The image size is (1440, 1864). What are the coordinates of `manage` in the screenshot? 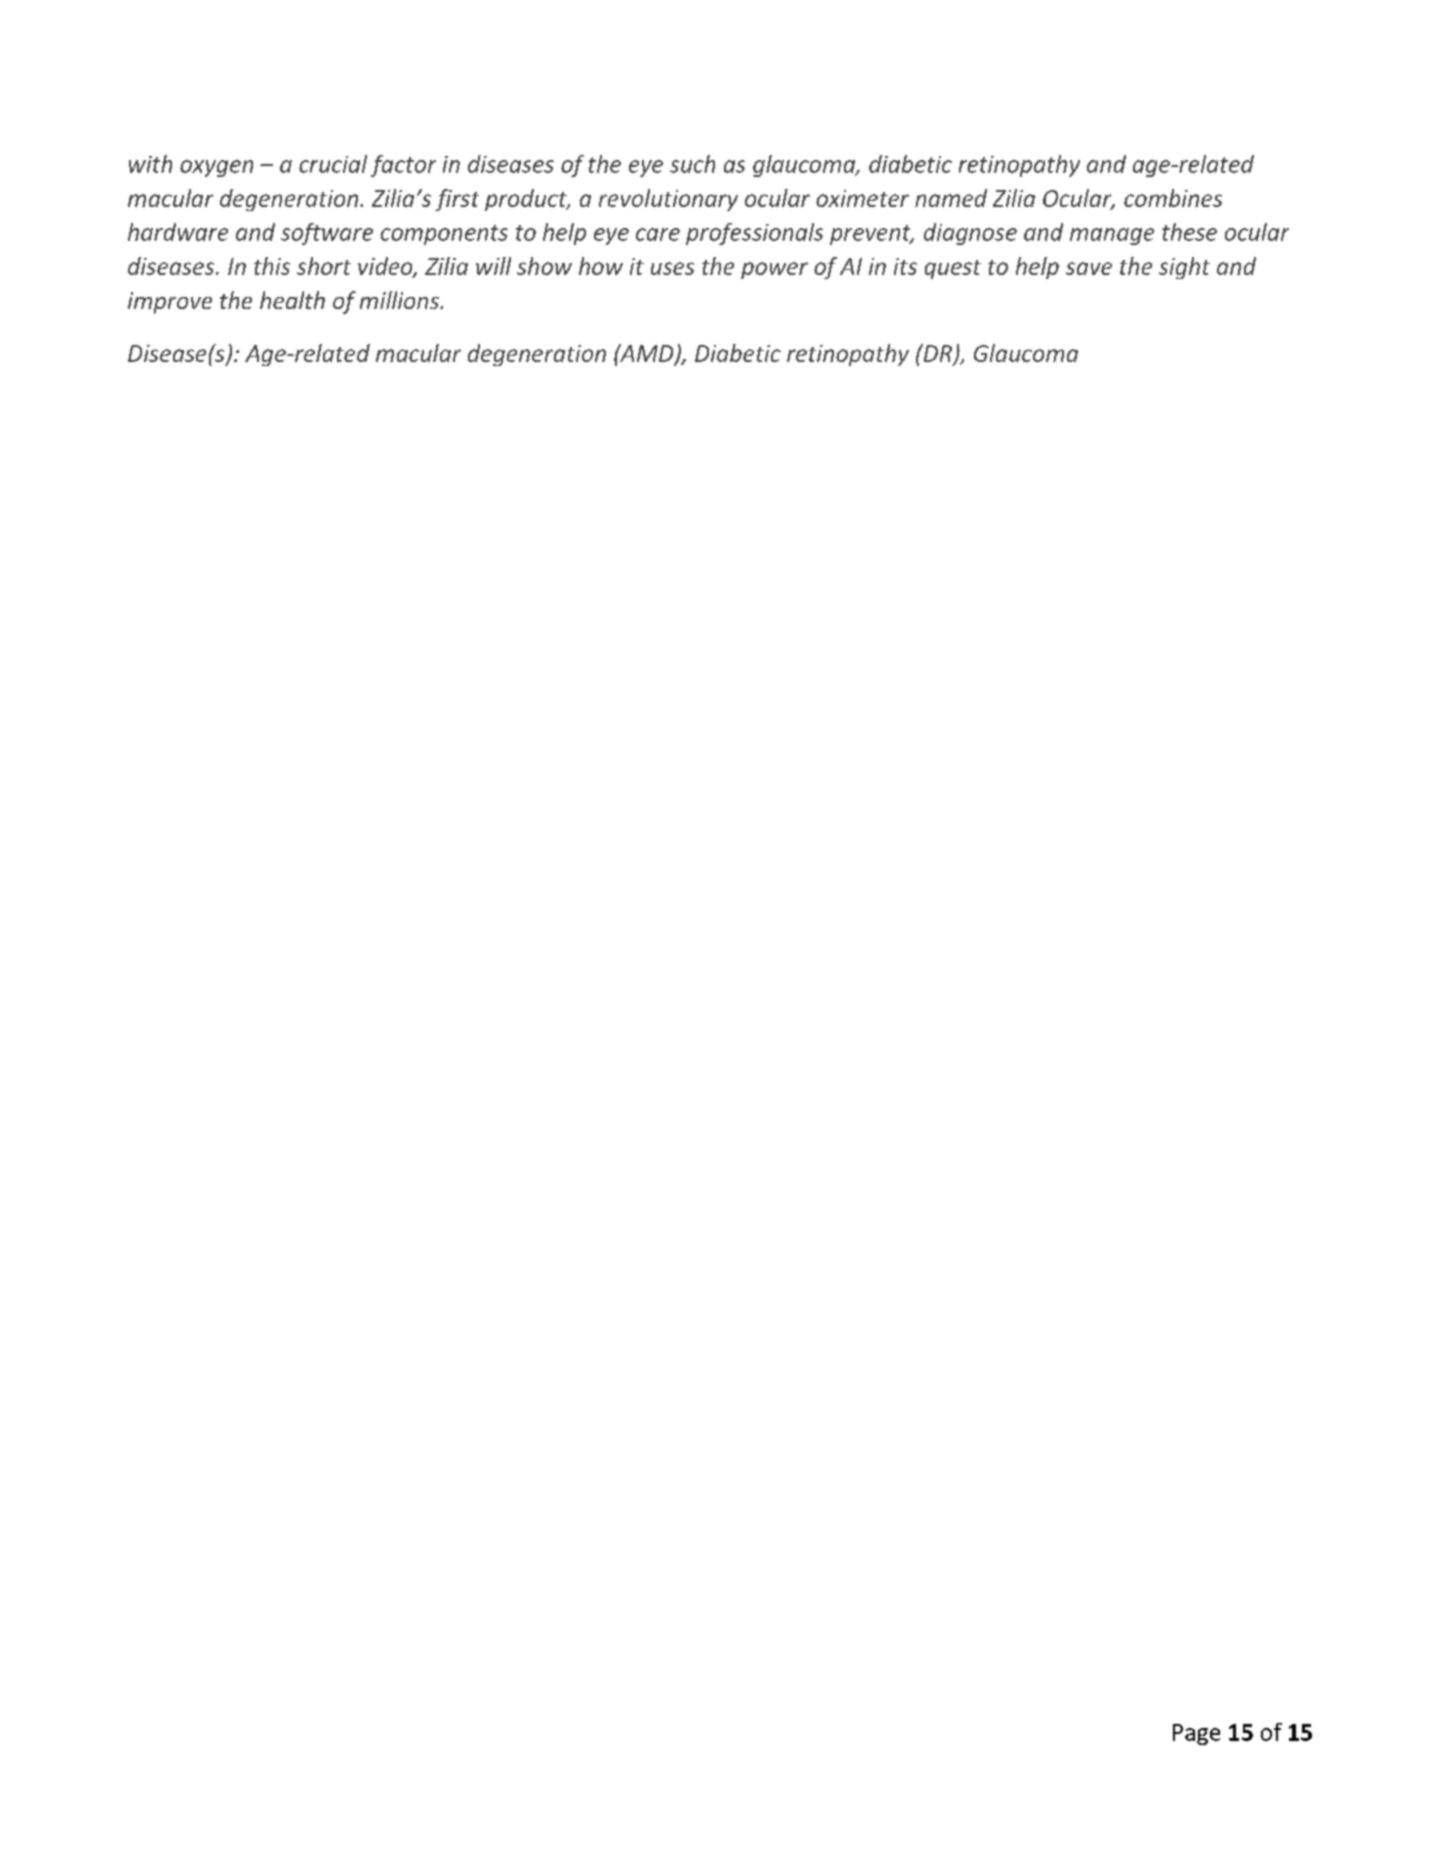 It's located at (1112, 236).
